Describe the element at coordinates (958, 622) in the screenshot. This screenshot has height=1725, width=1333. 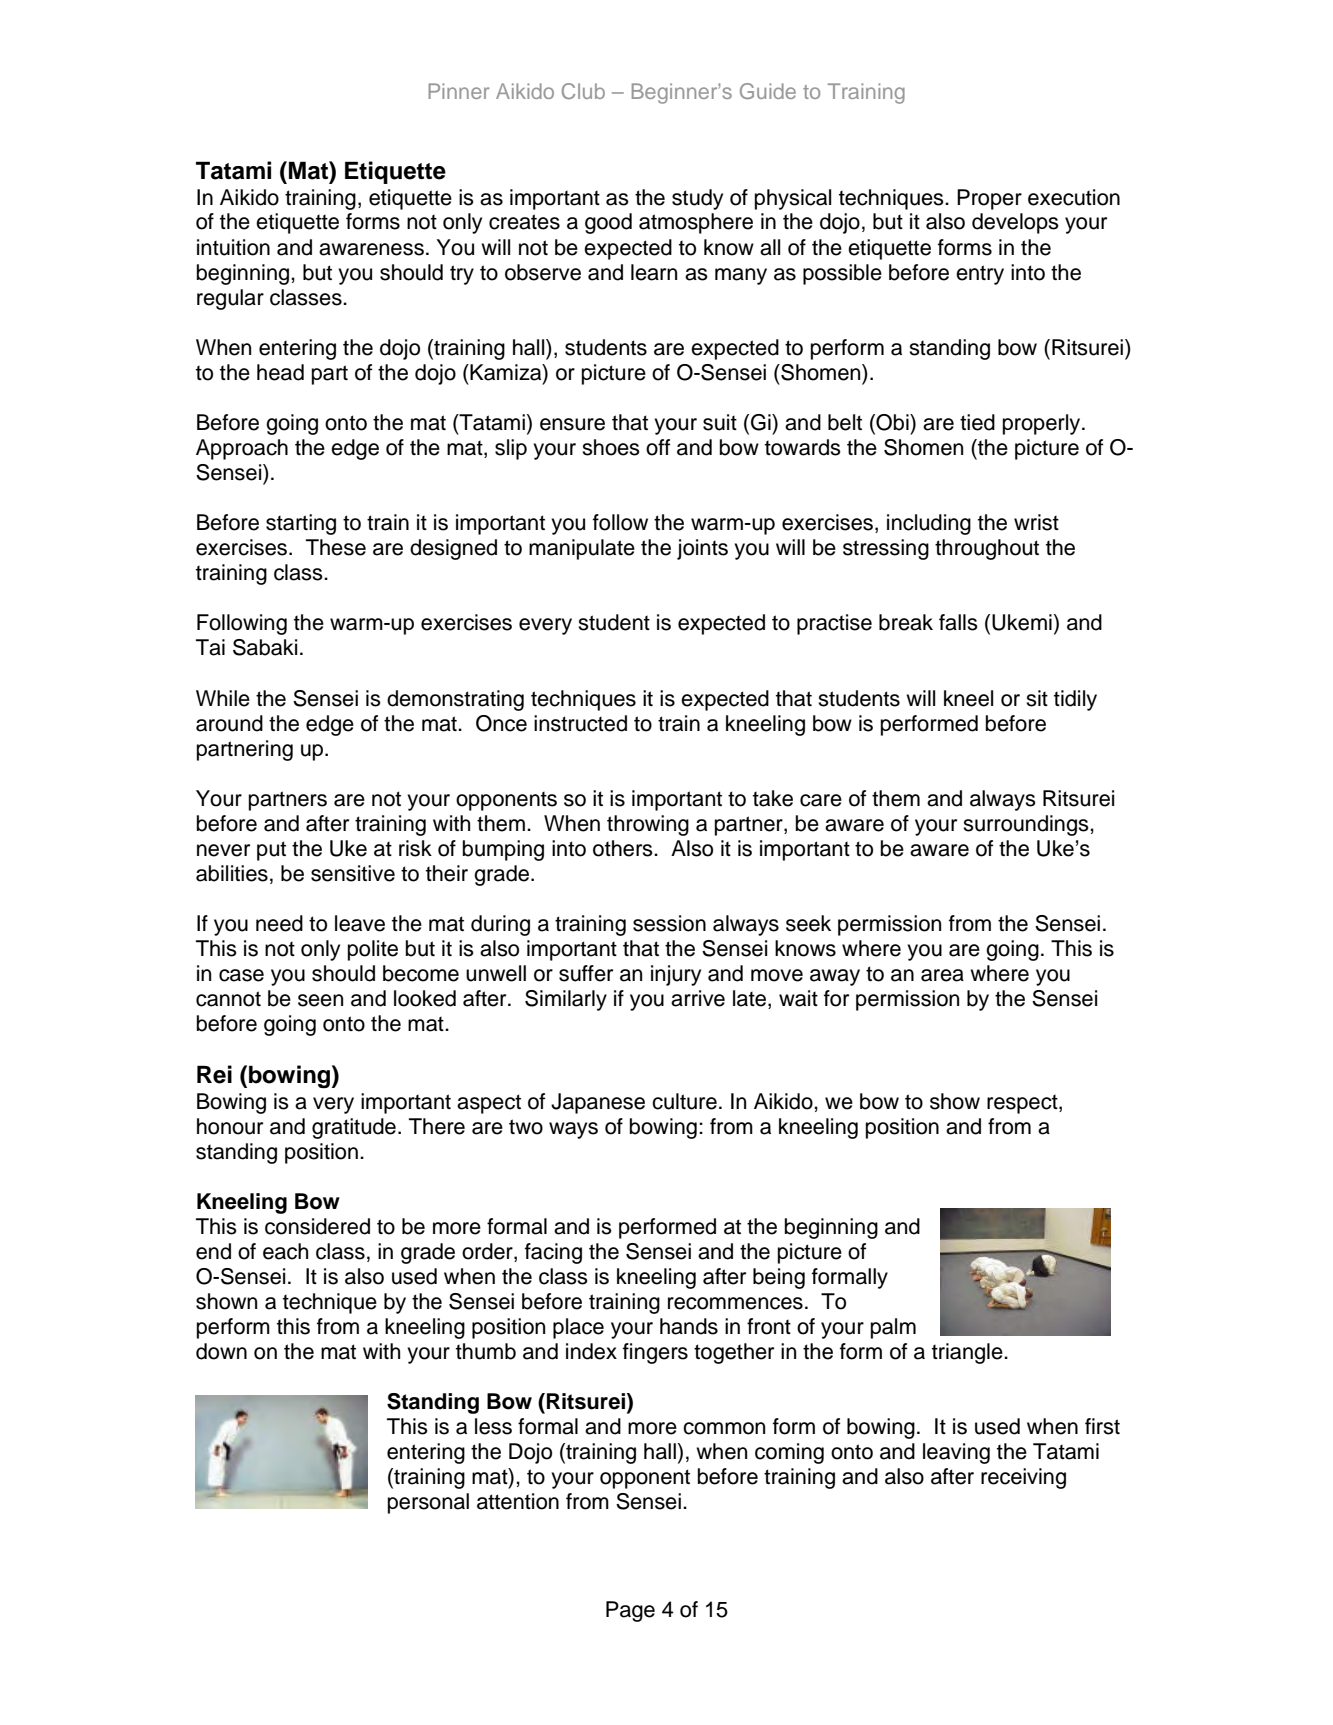
I see `falls` at that location.
